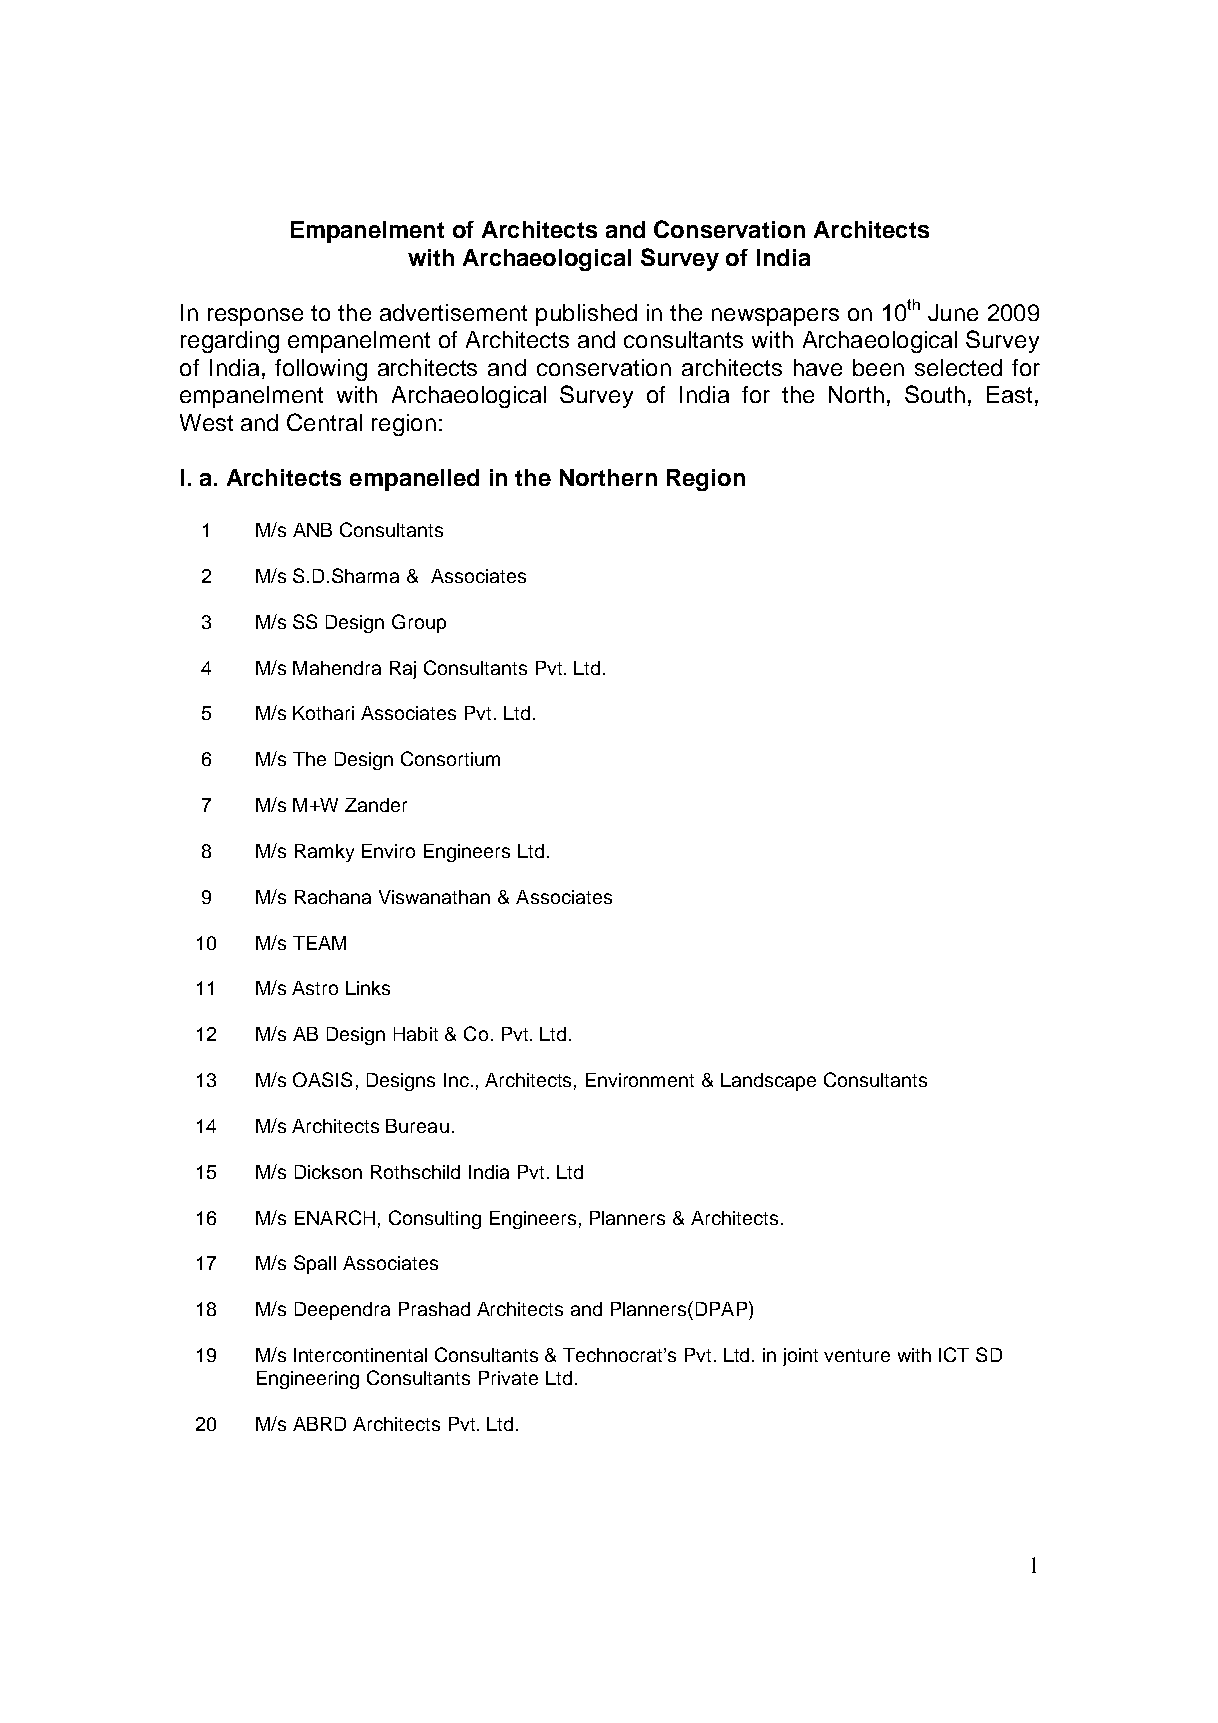 The image size is (1218, 1723). Describe the element at coordinates (768, 1082) in the image. I see `Landscape` at that location.
